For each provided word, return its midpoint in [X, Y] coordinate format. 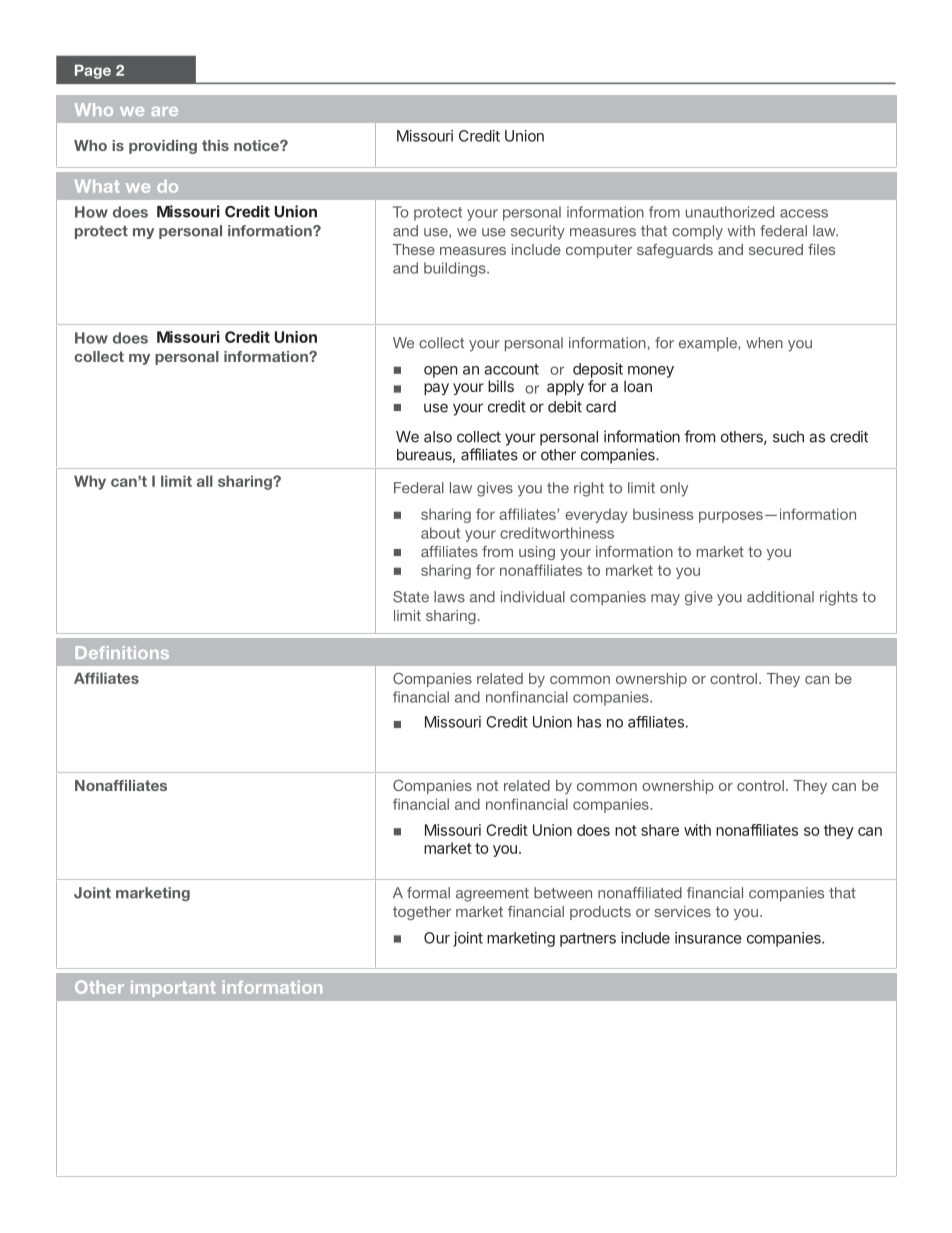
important [173, 989]
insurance [708, 938]
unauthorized [730, 212]
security [538, 232]
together [422, 913]
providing [163, 147]
